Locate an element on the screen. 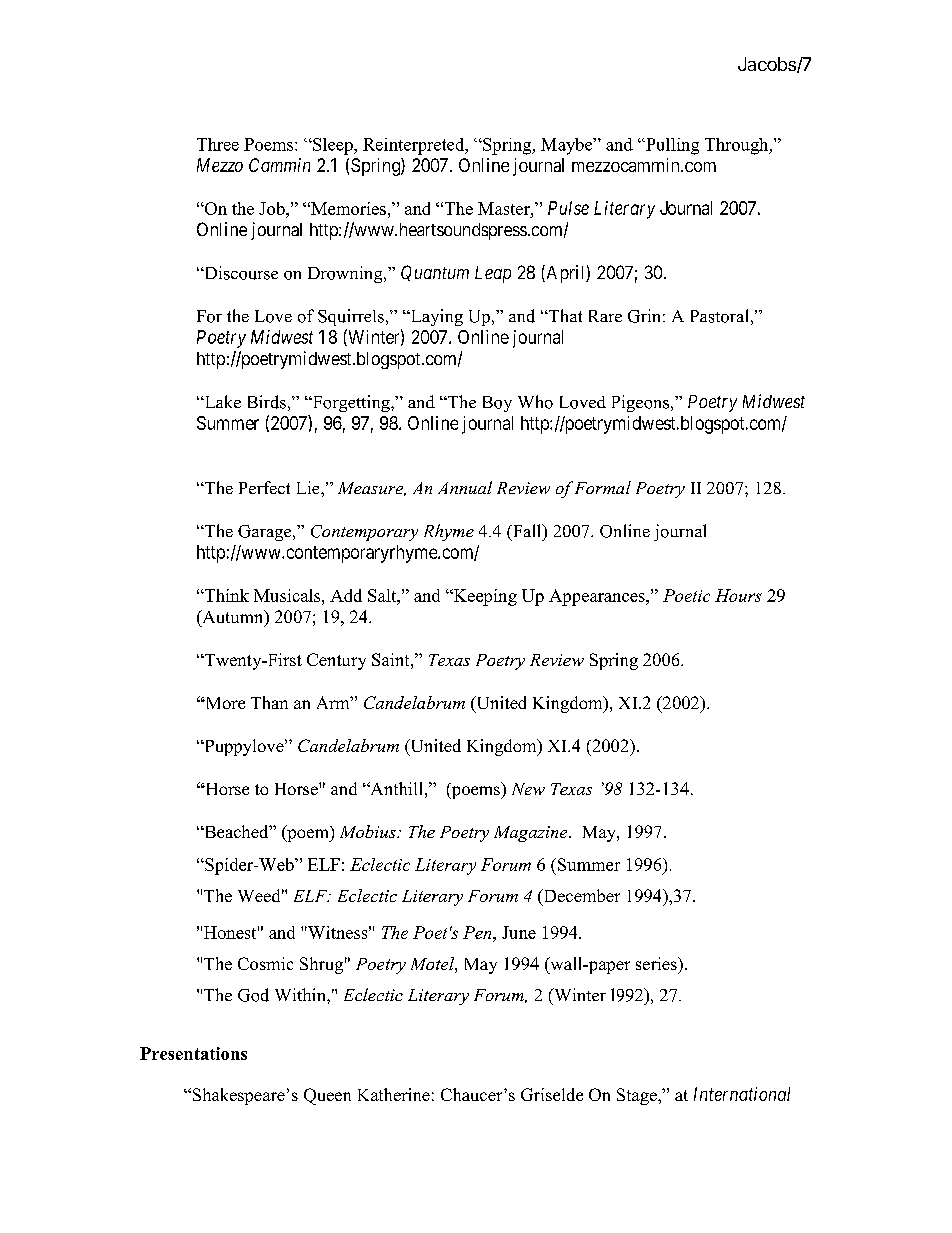 This screenshot has width=952, height=1233. Three is located at coordinates (218, 144).
